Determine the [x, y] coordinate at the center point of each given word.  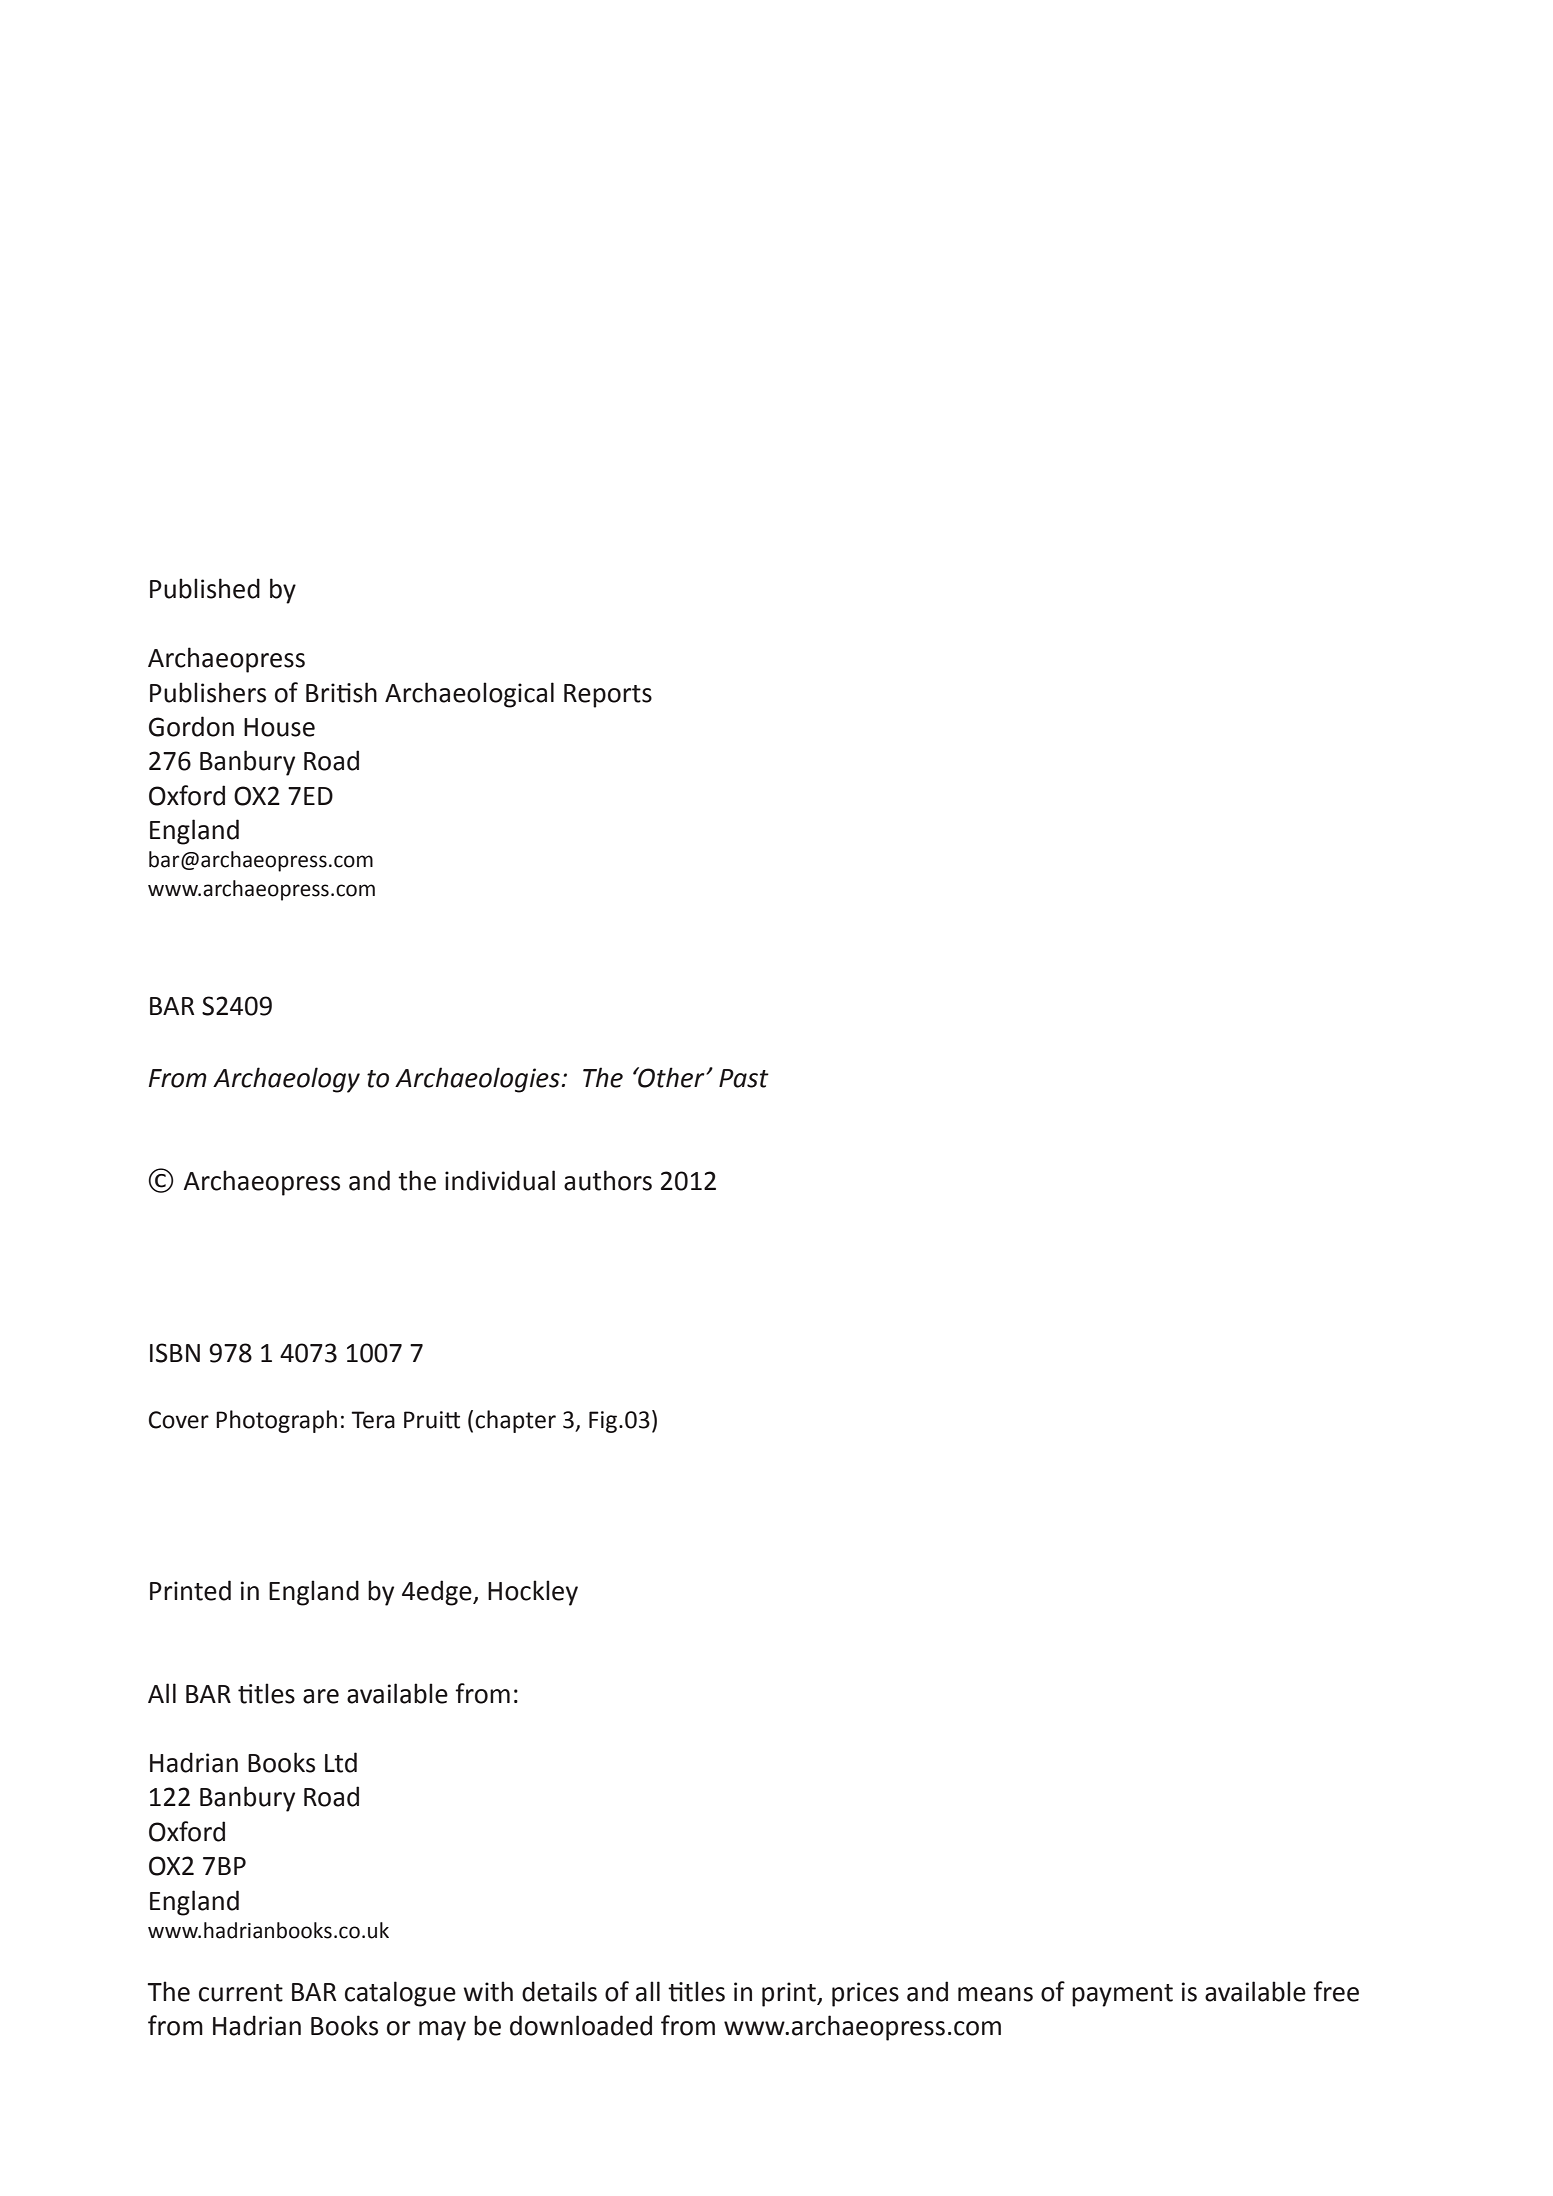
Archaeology [286, 1080]
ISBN [175, 1353]
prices [865, 1994]
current [241, 1993]
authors [608, 1180]
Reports [608, 696]
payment [1122, 1995]
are [321, 1696]
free [1336, 1991]
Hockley [533, 1593]
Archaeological [469, 695]
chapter [515, 1421]
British [341, 692]
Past [744, 1078]
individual [500, 1180]
